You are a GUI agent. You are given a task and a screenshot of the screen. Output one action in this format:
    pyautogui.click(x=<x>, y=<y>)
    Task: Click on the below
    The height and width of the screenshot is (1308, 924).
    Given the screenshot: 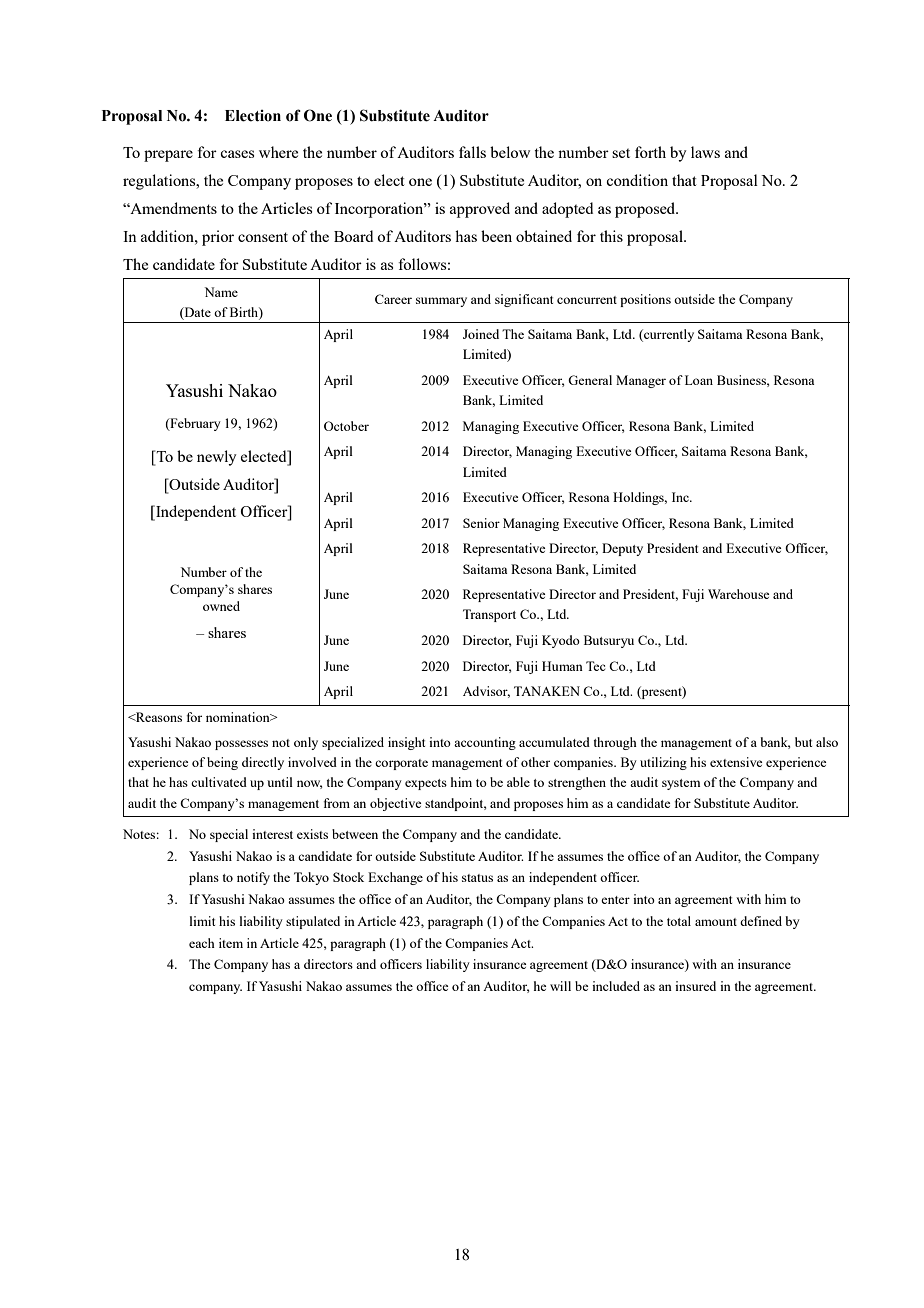 What is the action you would take?
    pyautogui.click(x=510, y=152)
